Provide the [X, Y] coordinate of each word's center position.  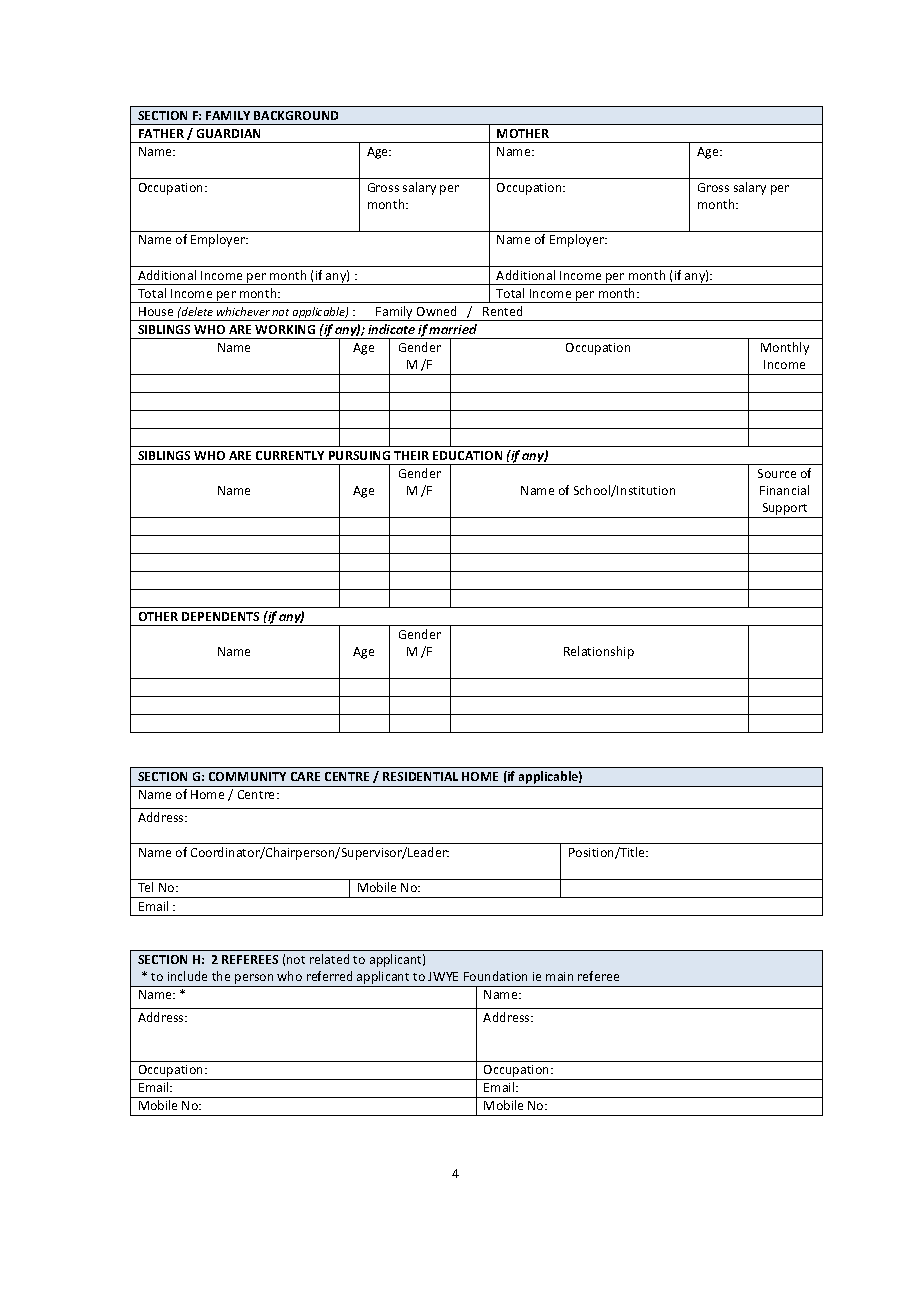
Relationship [599, 652]
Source [777, 473]
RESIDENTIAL [420, 776]
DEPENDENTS [220, 616]
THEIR [411, 455]
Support [785, 510]
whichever [243, 311]
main [559, 976]
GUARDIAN [228, 133]
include [187, 976]
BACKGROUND [296, 115]
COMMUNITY [247, 776]
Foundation [495, 976]
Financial [784, 490]
